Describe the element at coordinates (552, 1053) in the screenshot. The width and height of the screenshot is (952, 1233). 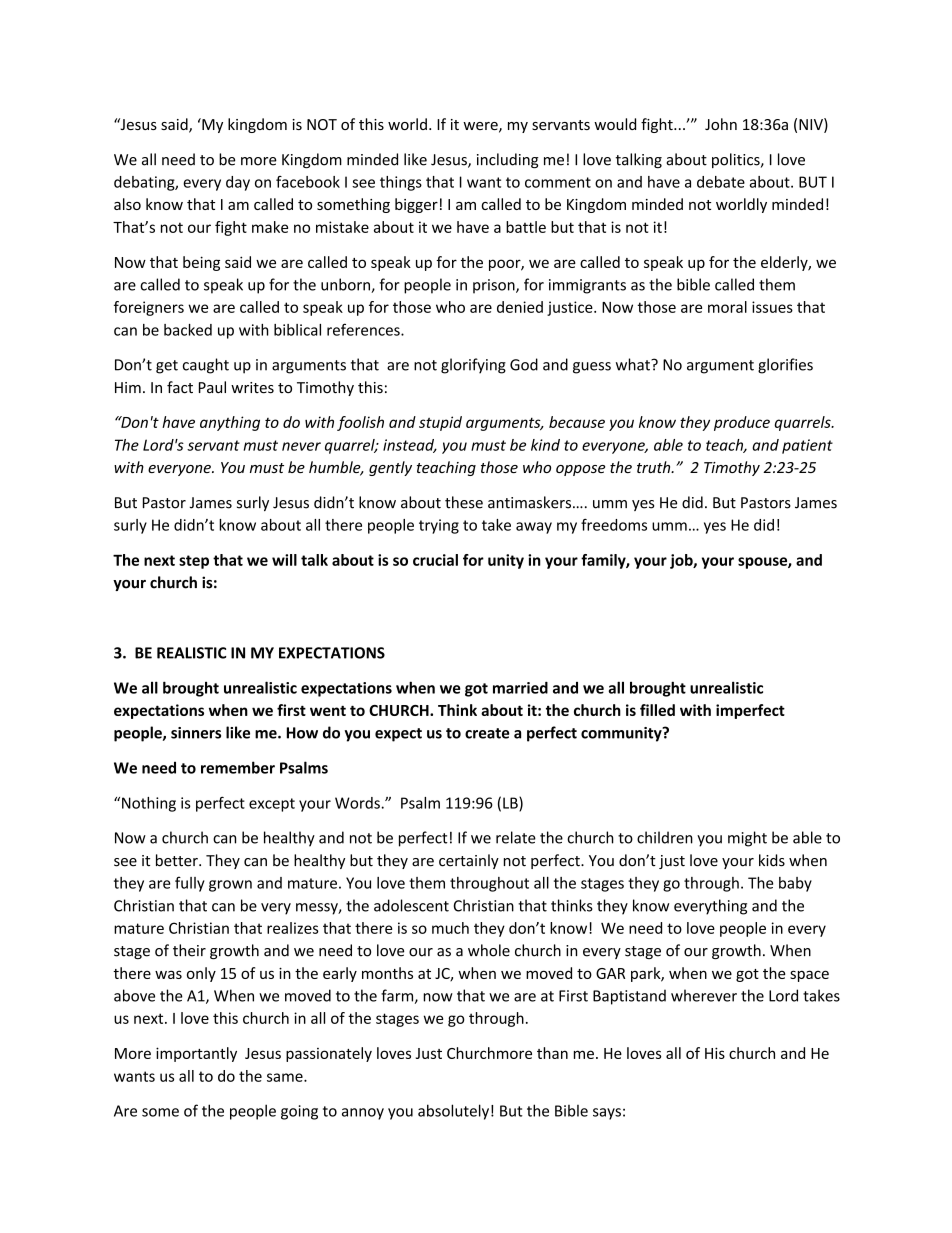
I see `than` at that location.
